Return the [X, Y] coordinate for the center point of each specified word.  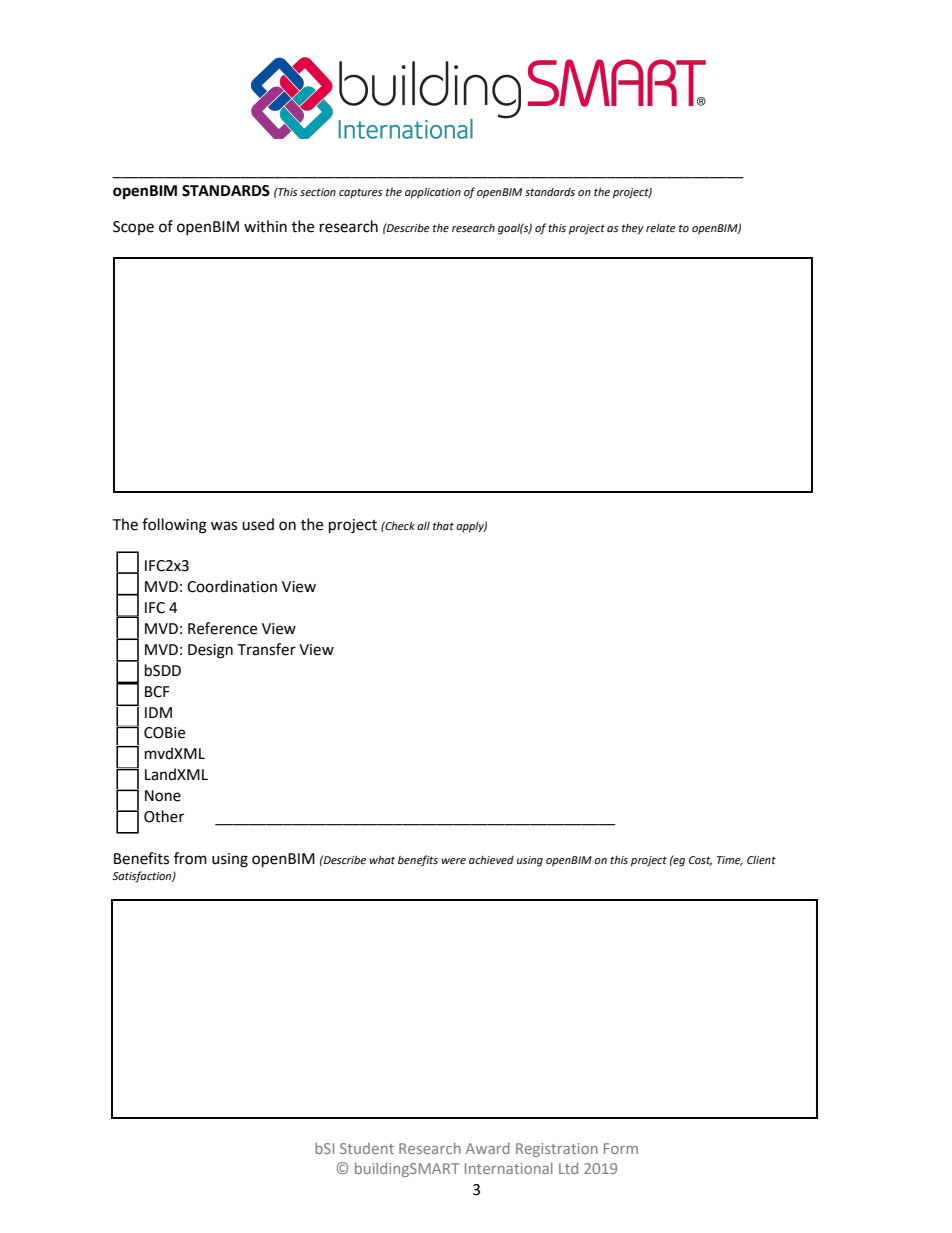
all [423, 526]
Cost [700, 861]
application [433, 193]
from [190, 858]
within [265, 226]
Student [367, 1148]
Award [488, 1148]
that [443, 526]
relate [661, 228]
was [224, 526]
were [454, 861]
